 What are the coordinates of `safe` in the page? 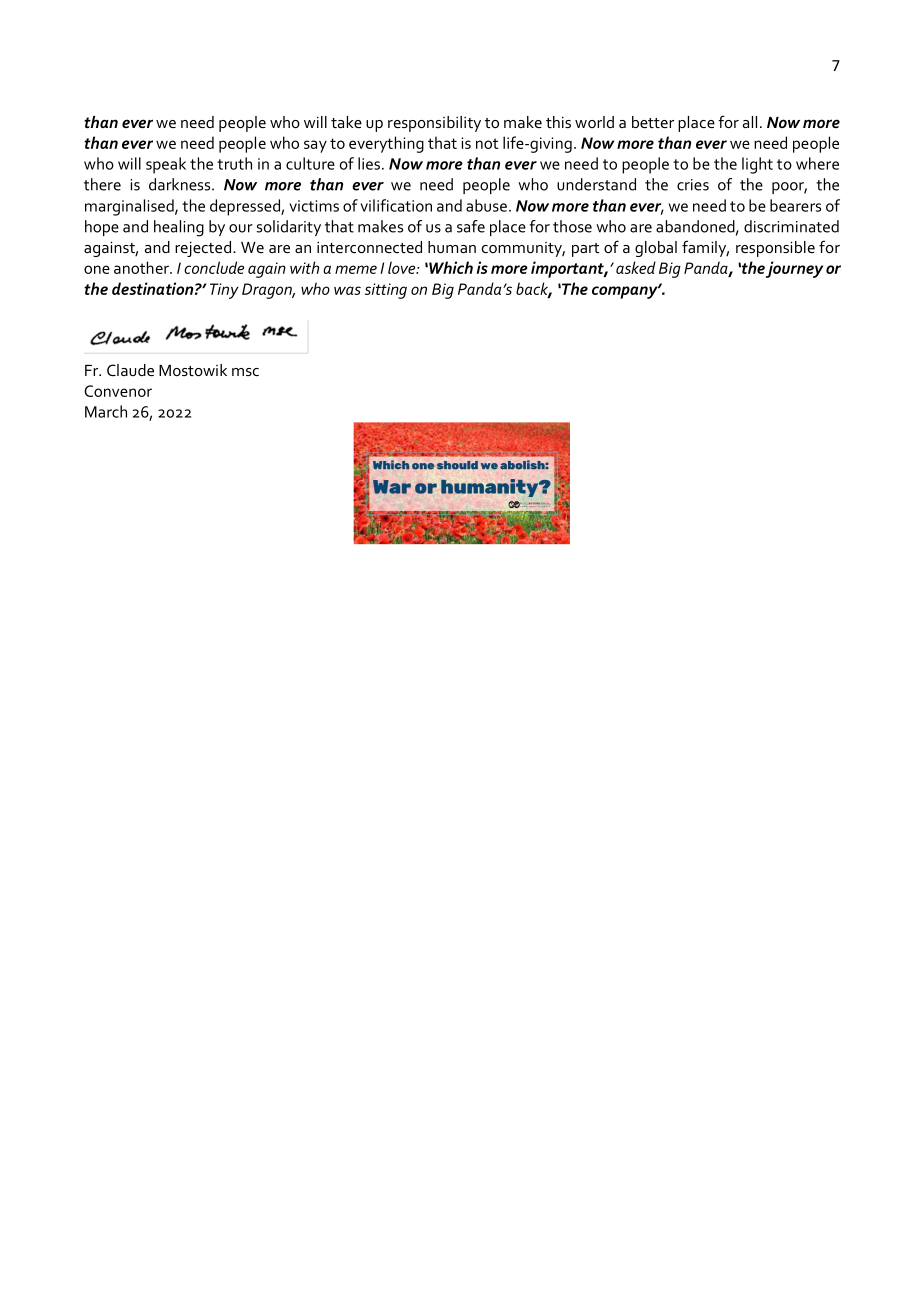 It's located at (471, 226).
